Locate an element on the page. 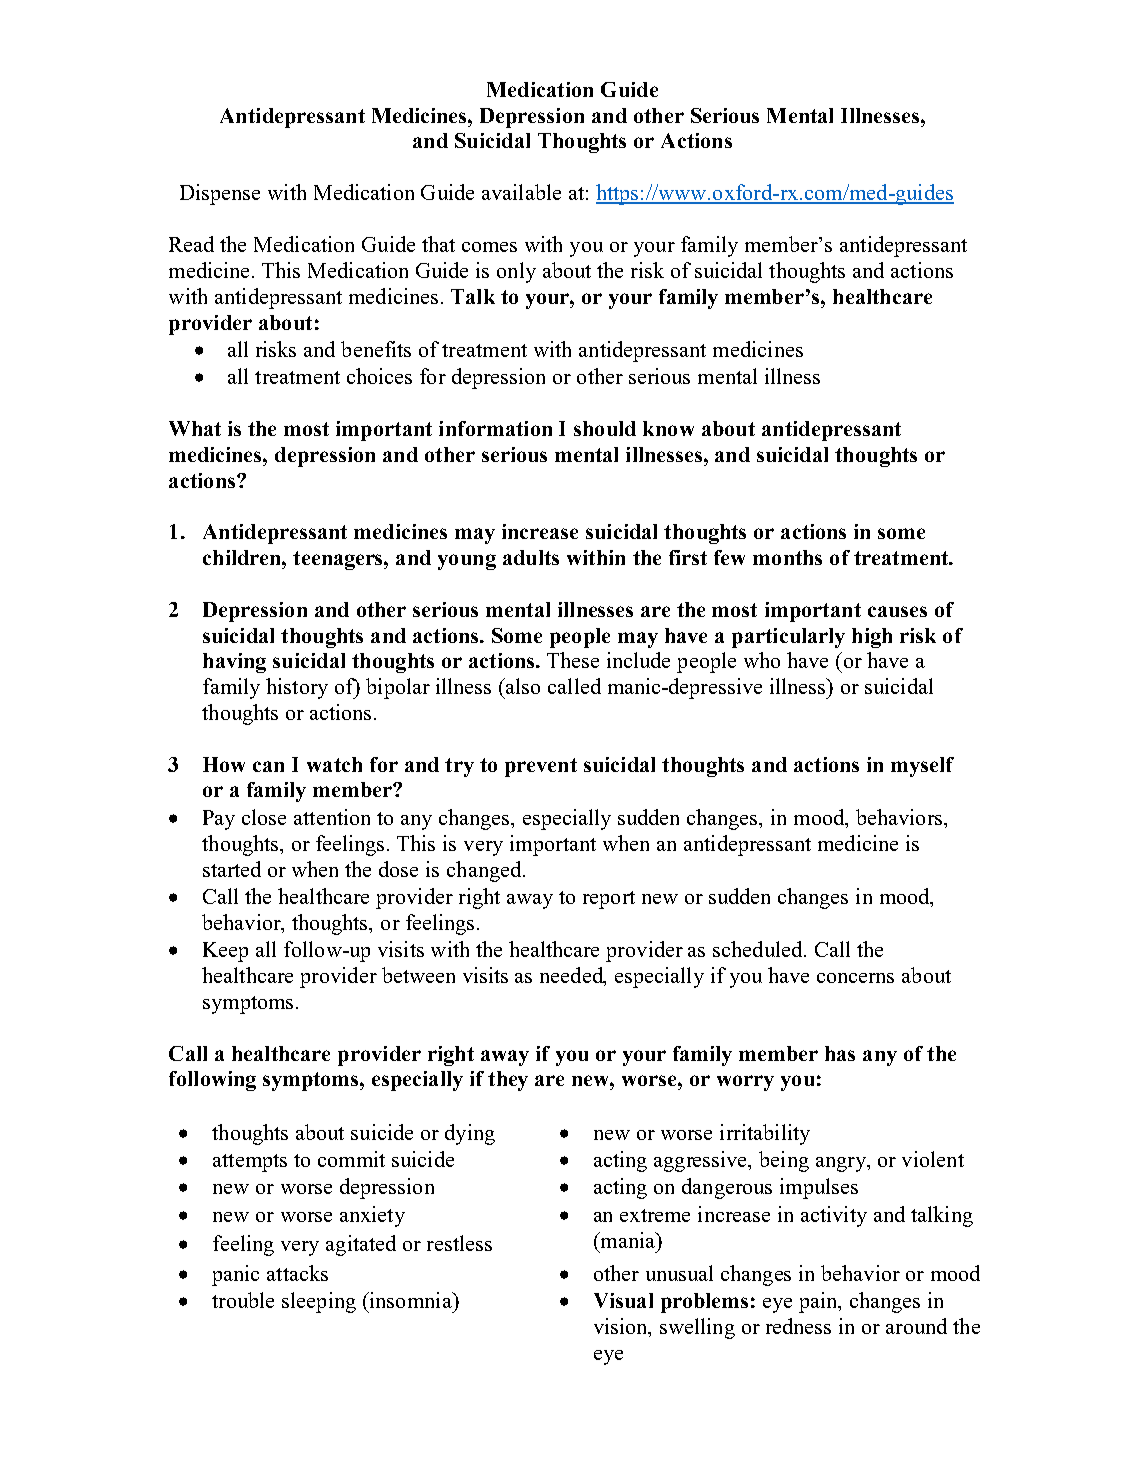 The width and height of the page is (1145, 1482). know is located at coordinates (668, 428).
